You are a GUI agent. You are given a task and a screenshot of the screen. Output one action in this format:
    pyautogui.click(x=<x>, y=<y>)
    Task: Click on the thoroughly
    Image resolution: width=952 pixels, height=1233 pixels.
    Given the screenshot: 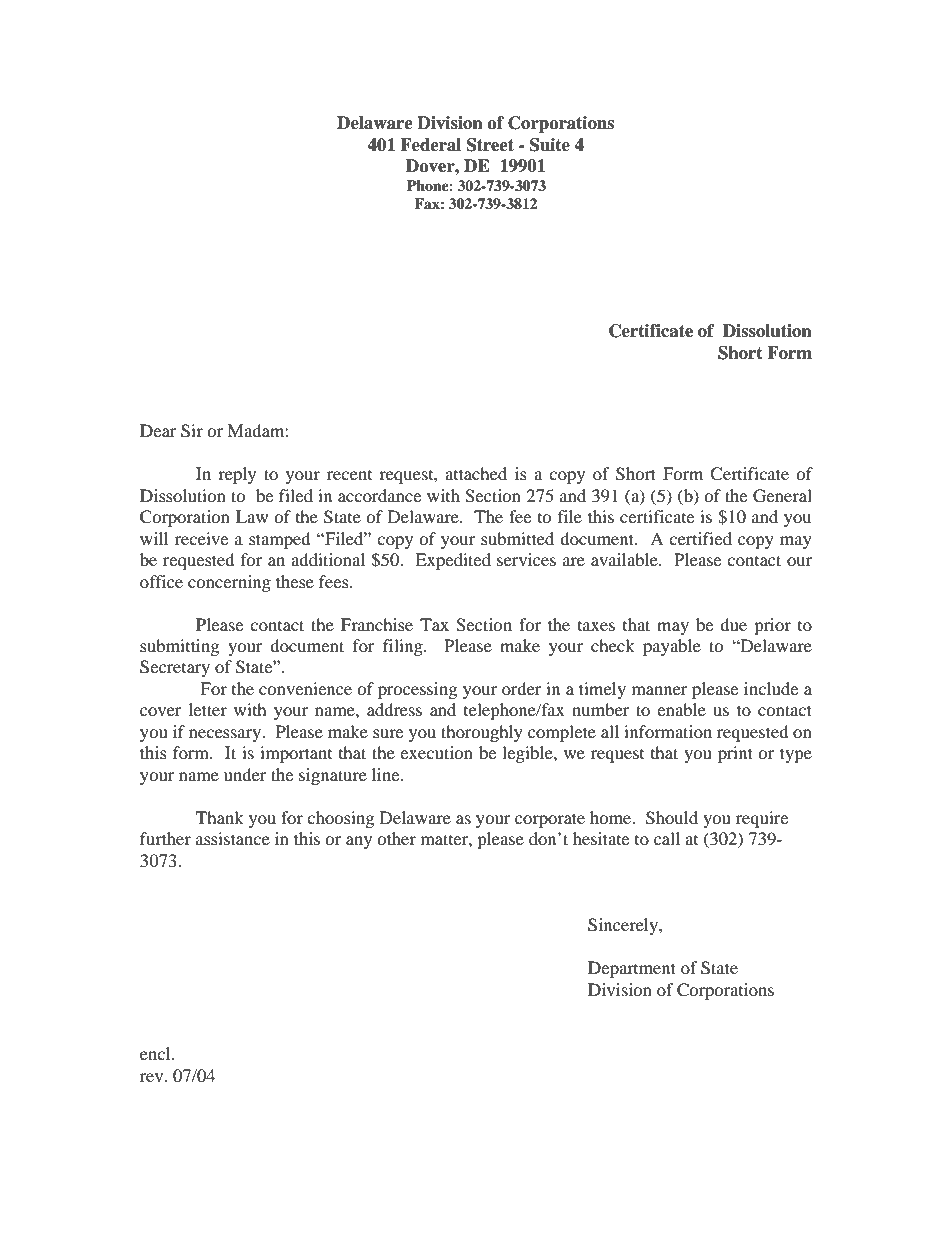 What is the action you would take?
    pyautogui.click(x=482, y=733)
